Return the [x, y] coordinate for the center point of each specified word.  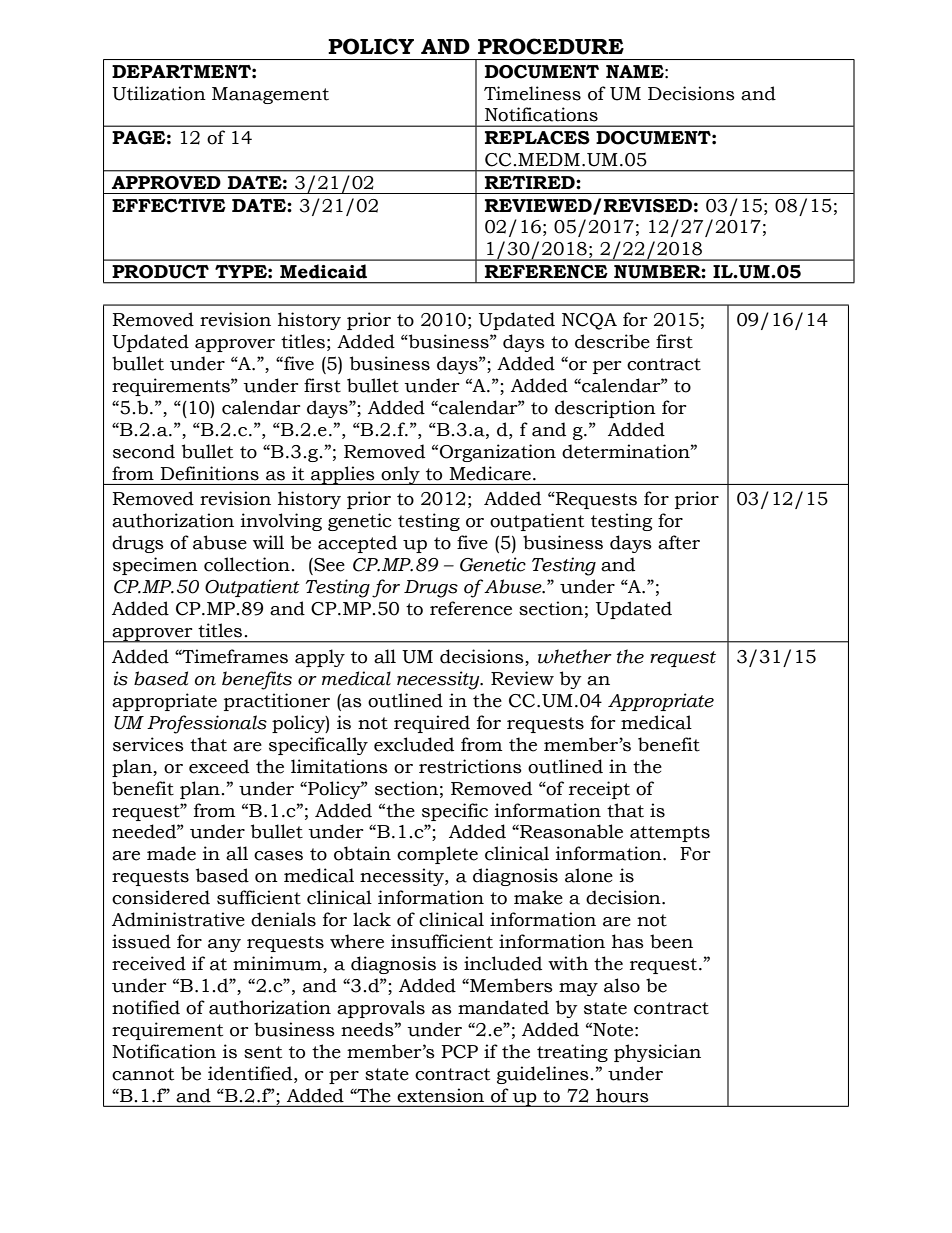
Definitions [209, 473]
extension [440, 1095]
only [400, 475]
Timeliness [532, 93]
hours [622, 1095]
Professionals [207, 724]
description [605, 409]
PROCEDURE [551, 46]
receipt [599, 790]
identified [251, 1073]
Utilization [159, 93]
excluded [414, 744]
